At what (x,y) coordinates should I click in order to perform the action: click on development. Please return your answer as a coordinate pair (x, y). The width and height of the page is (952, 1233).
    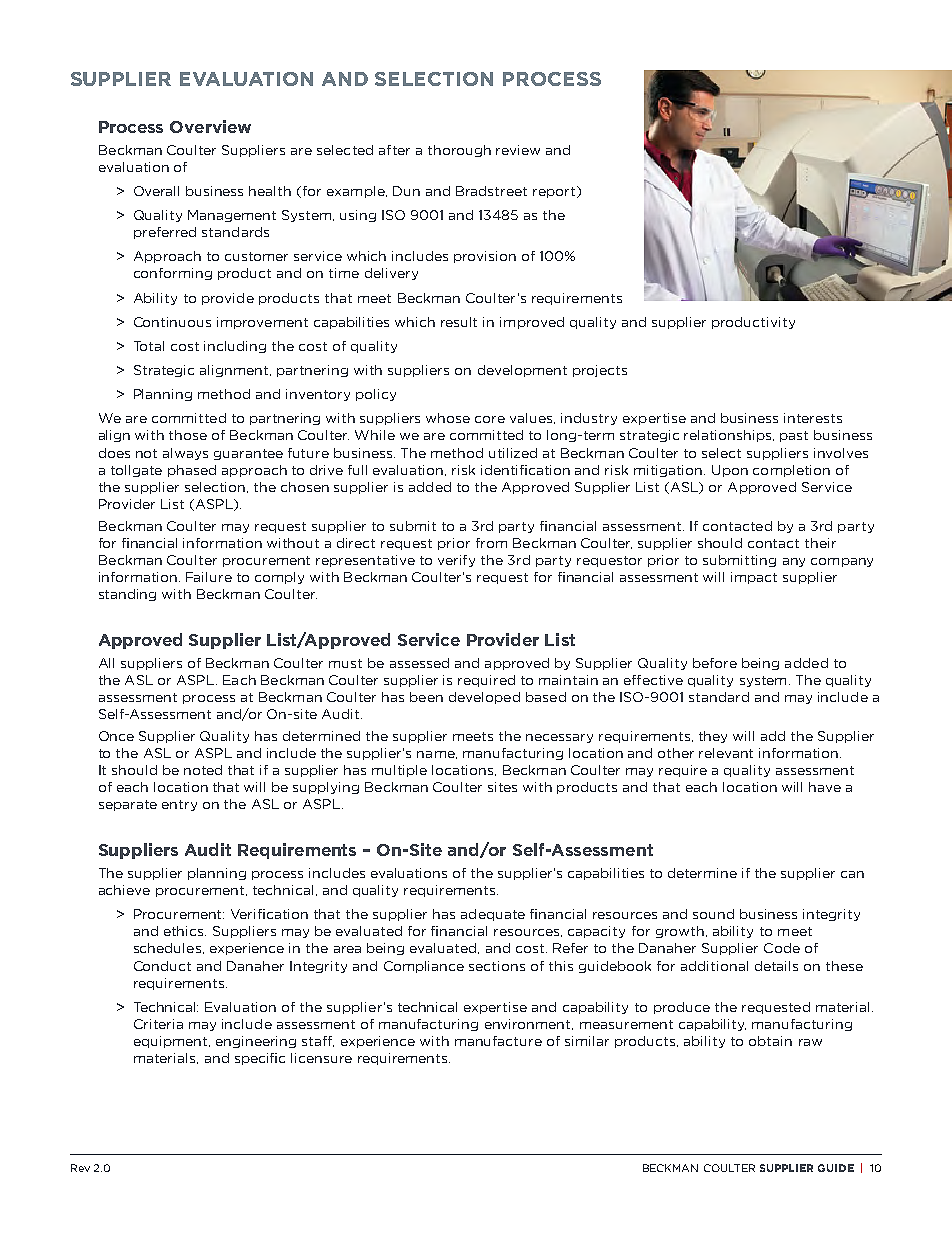
    Looking at the image, I should click on (522, 371).
